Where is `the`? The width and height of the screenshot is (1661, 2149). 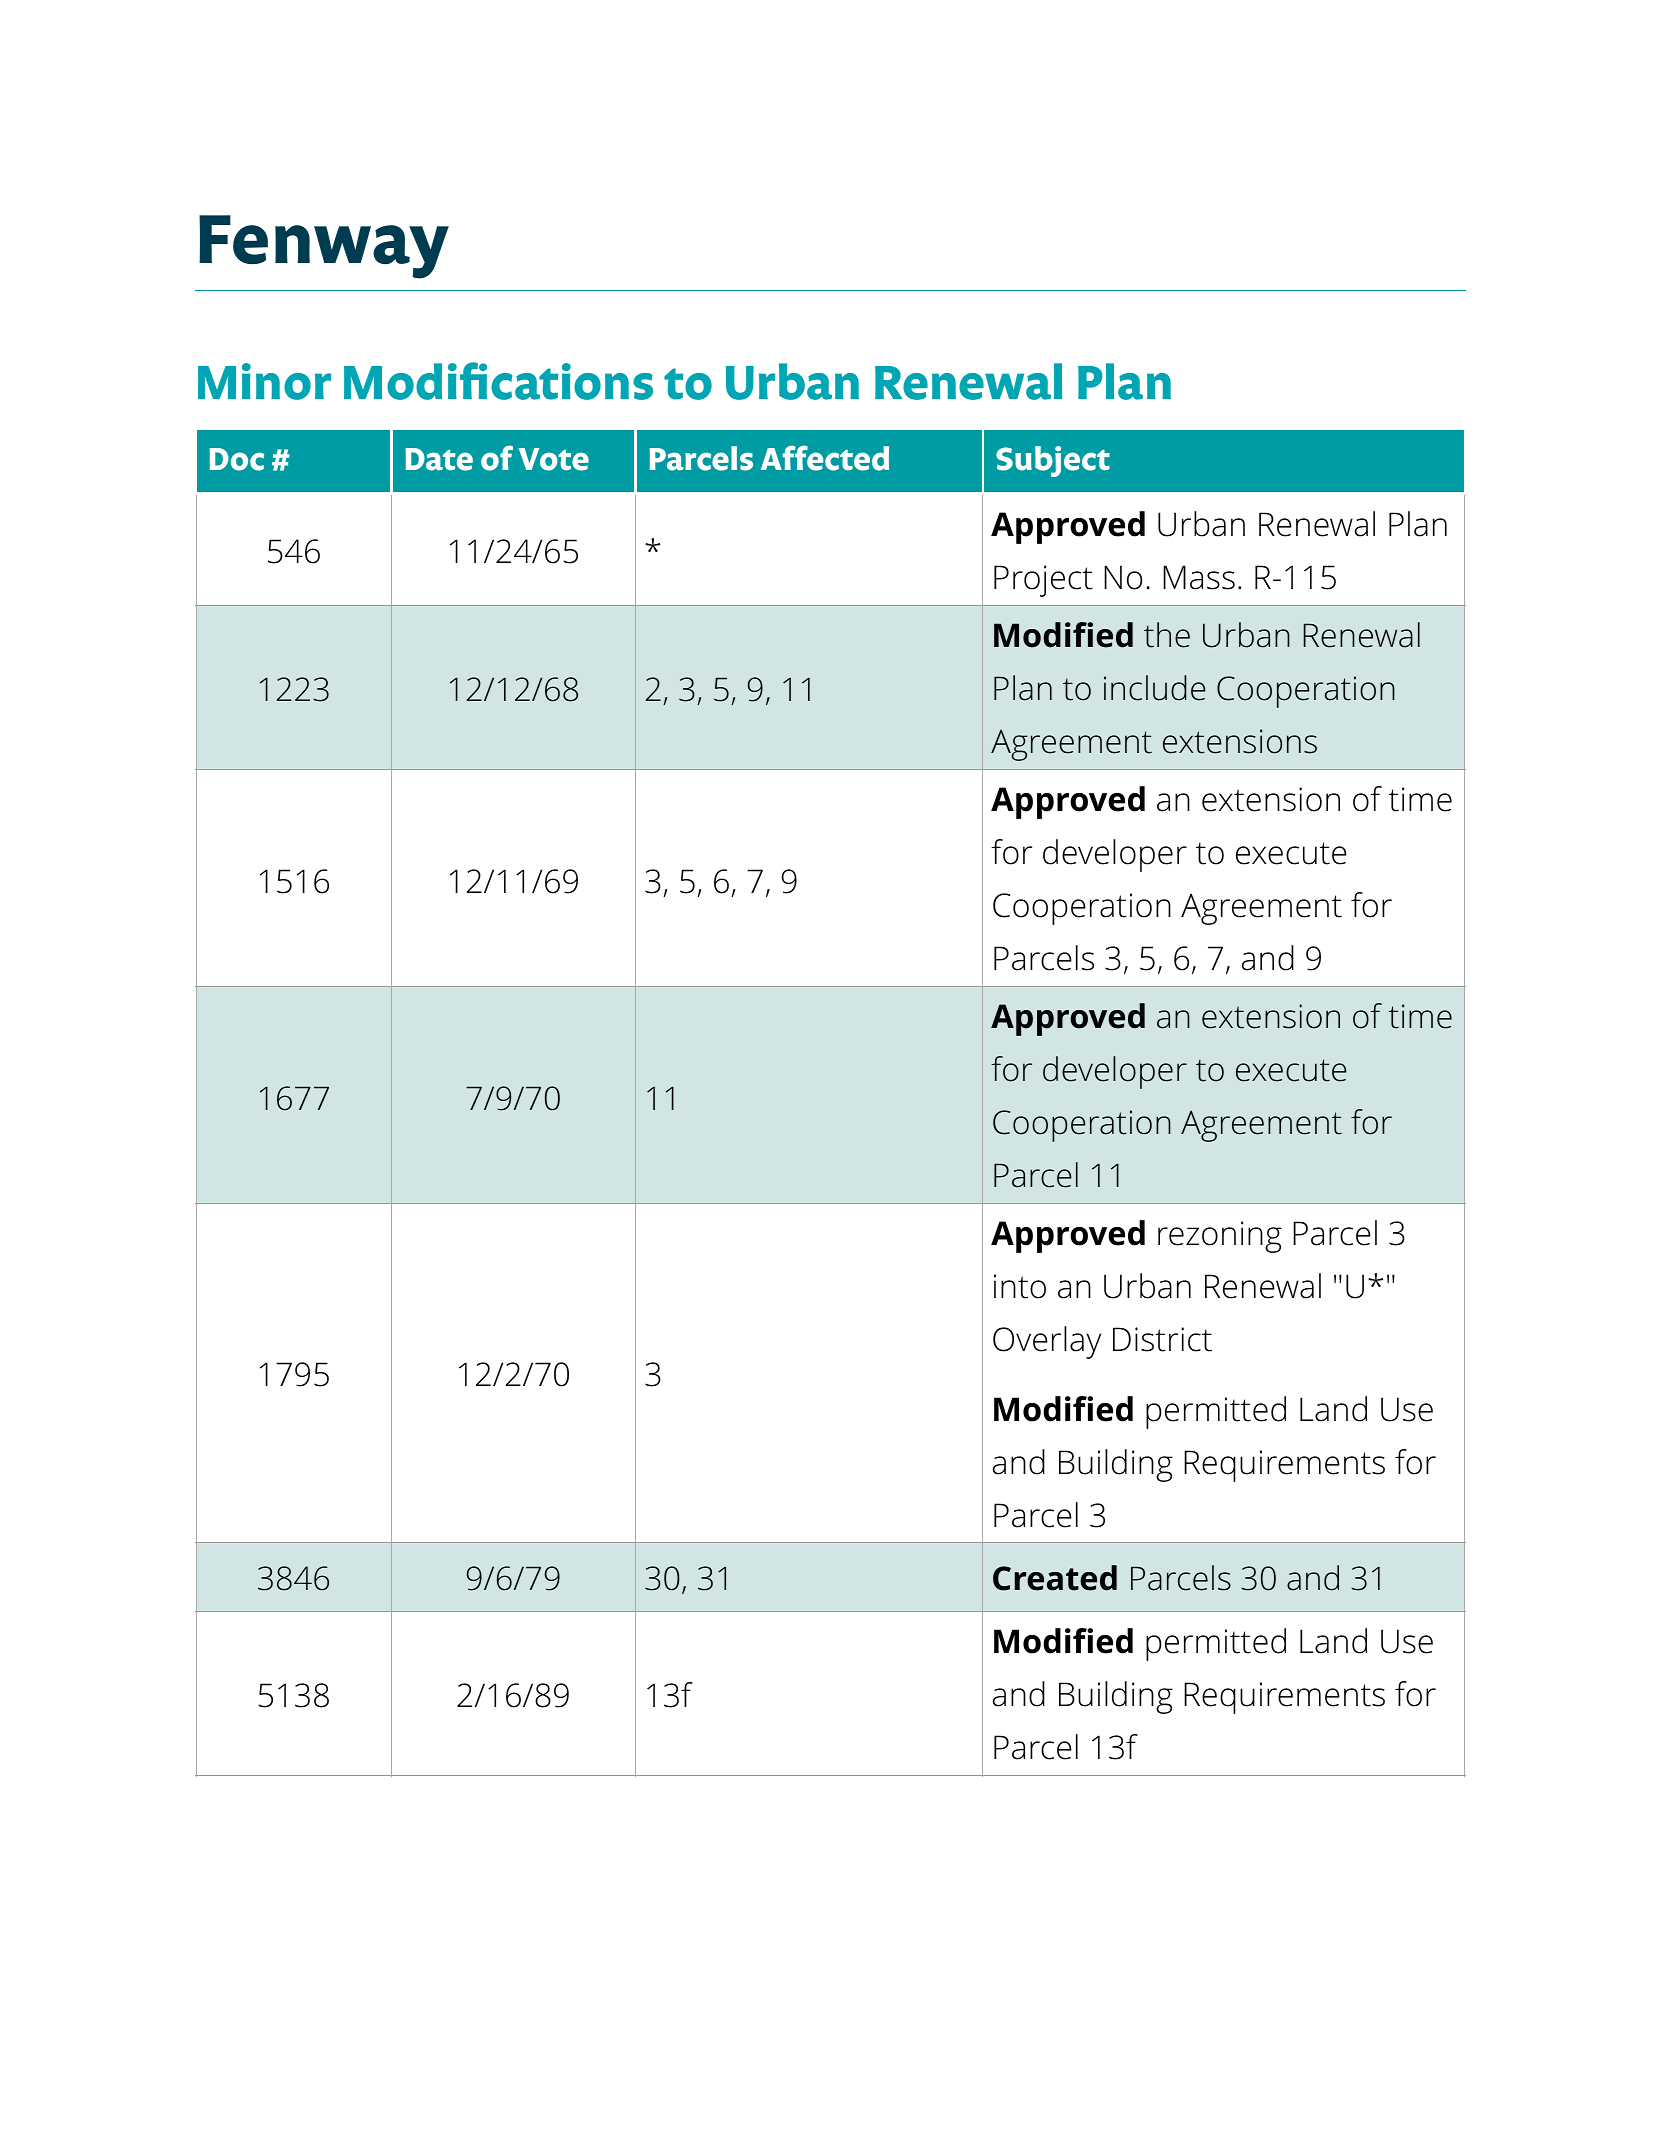
the is located at coordinates (1167, 635).
